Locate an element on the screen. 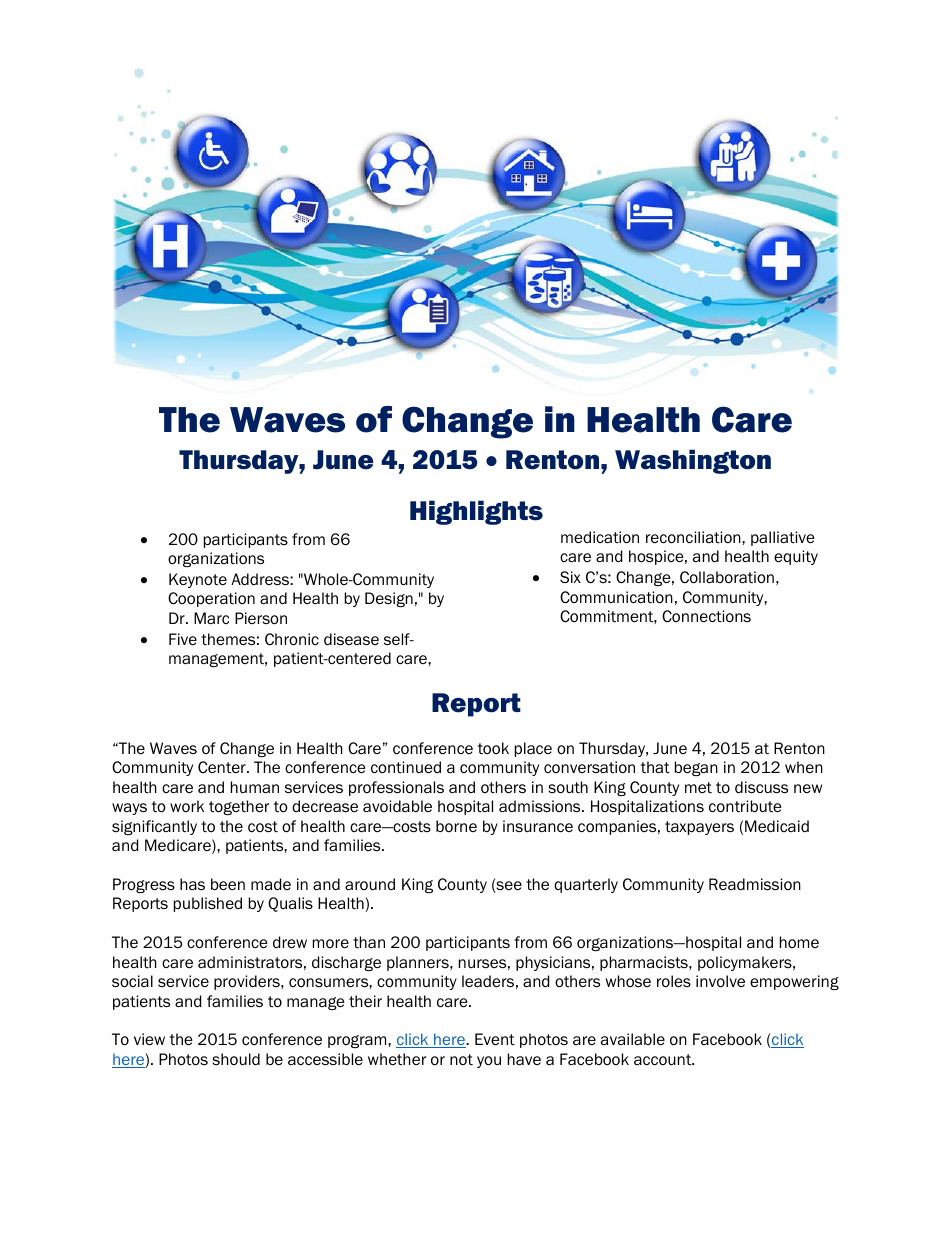 The height and width of the screenshot is (1233, 952). began is located at coordinates (696, 768).
